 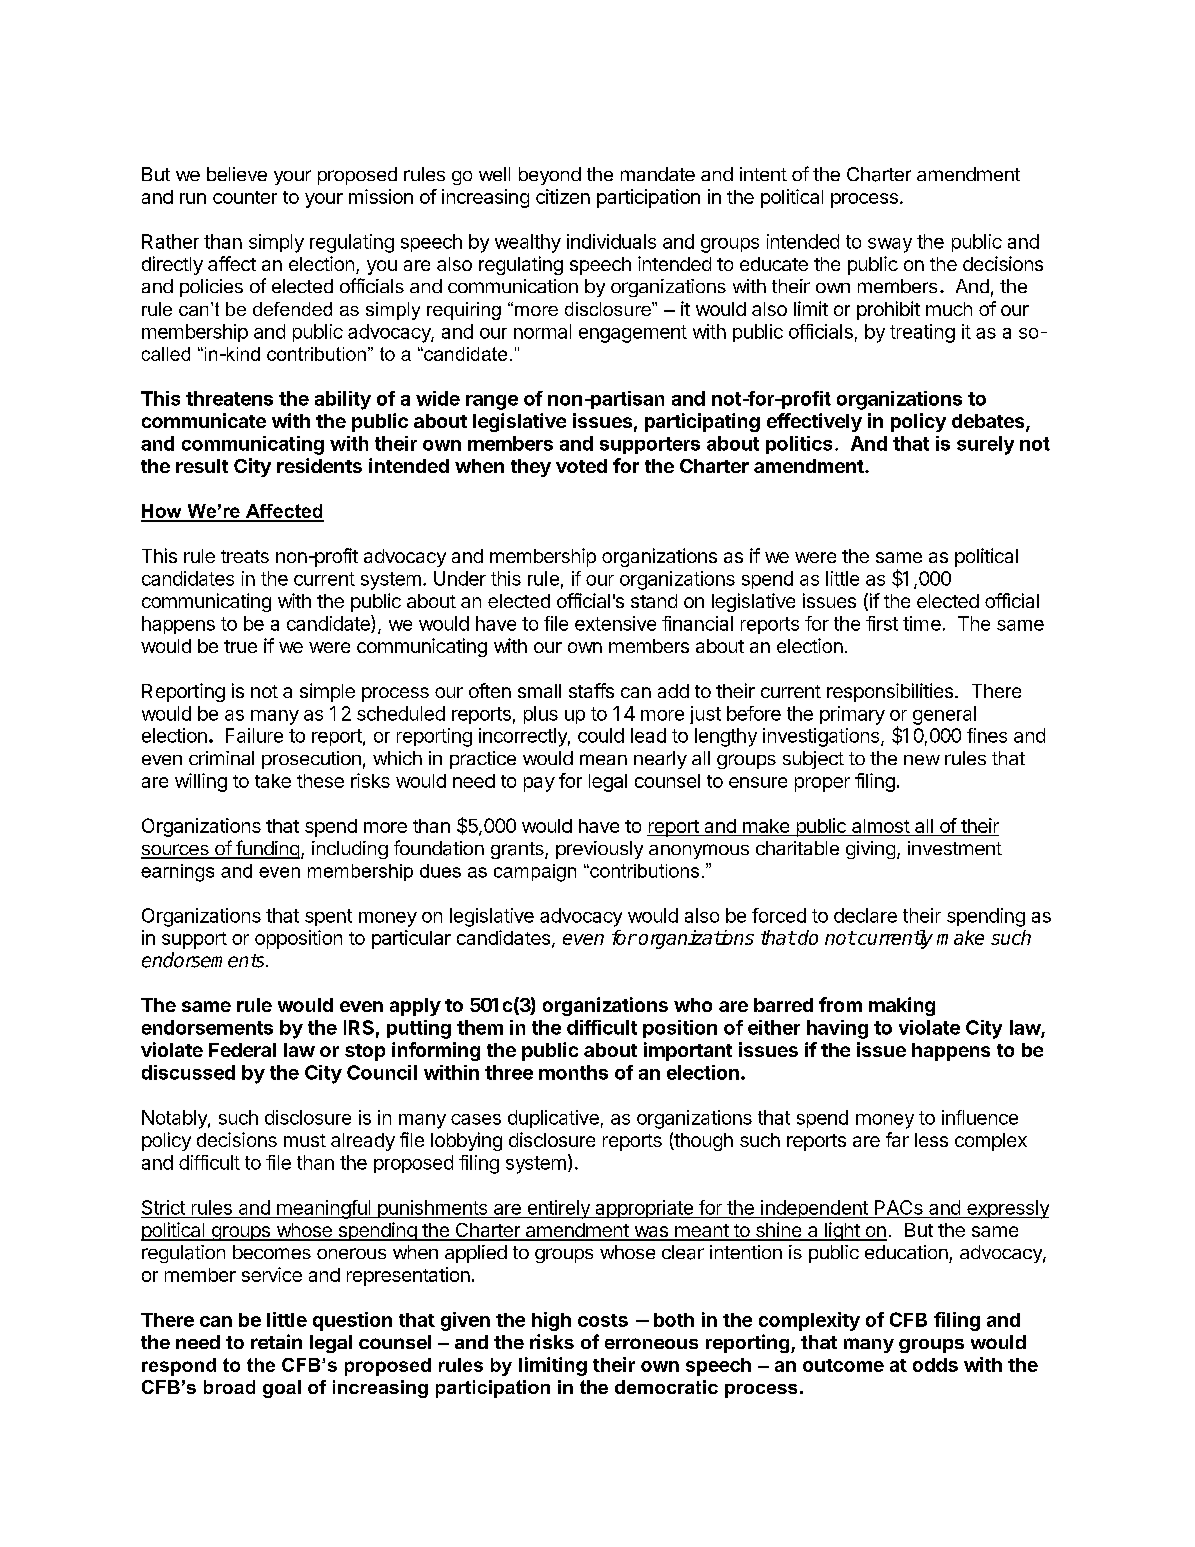 What do you see at coordinates (276, 1341) in the screenshot?
I see `retain` at bounding box center [276, 1341].
